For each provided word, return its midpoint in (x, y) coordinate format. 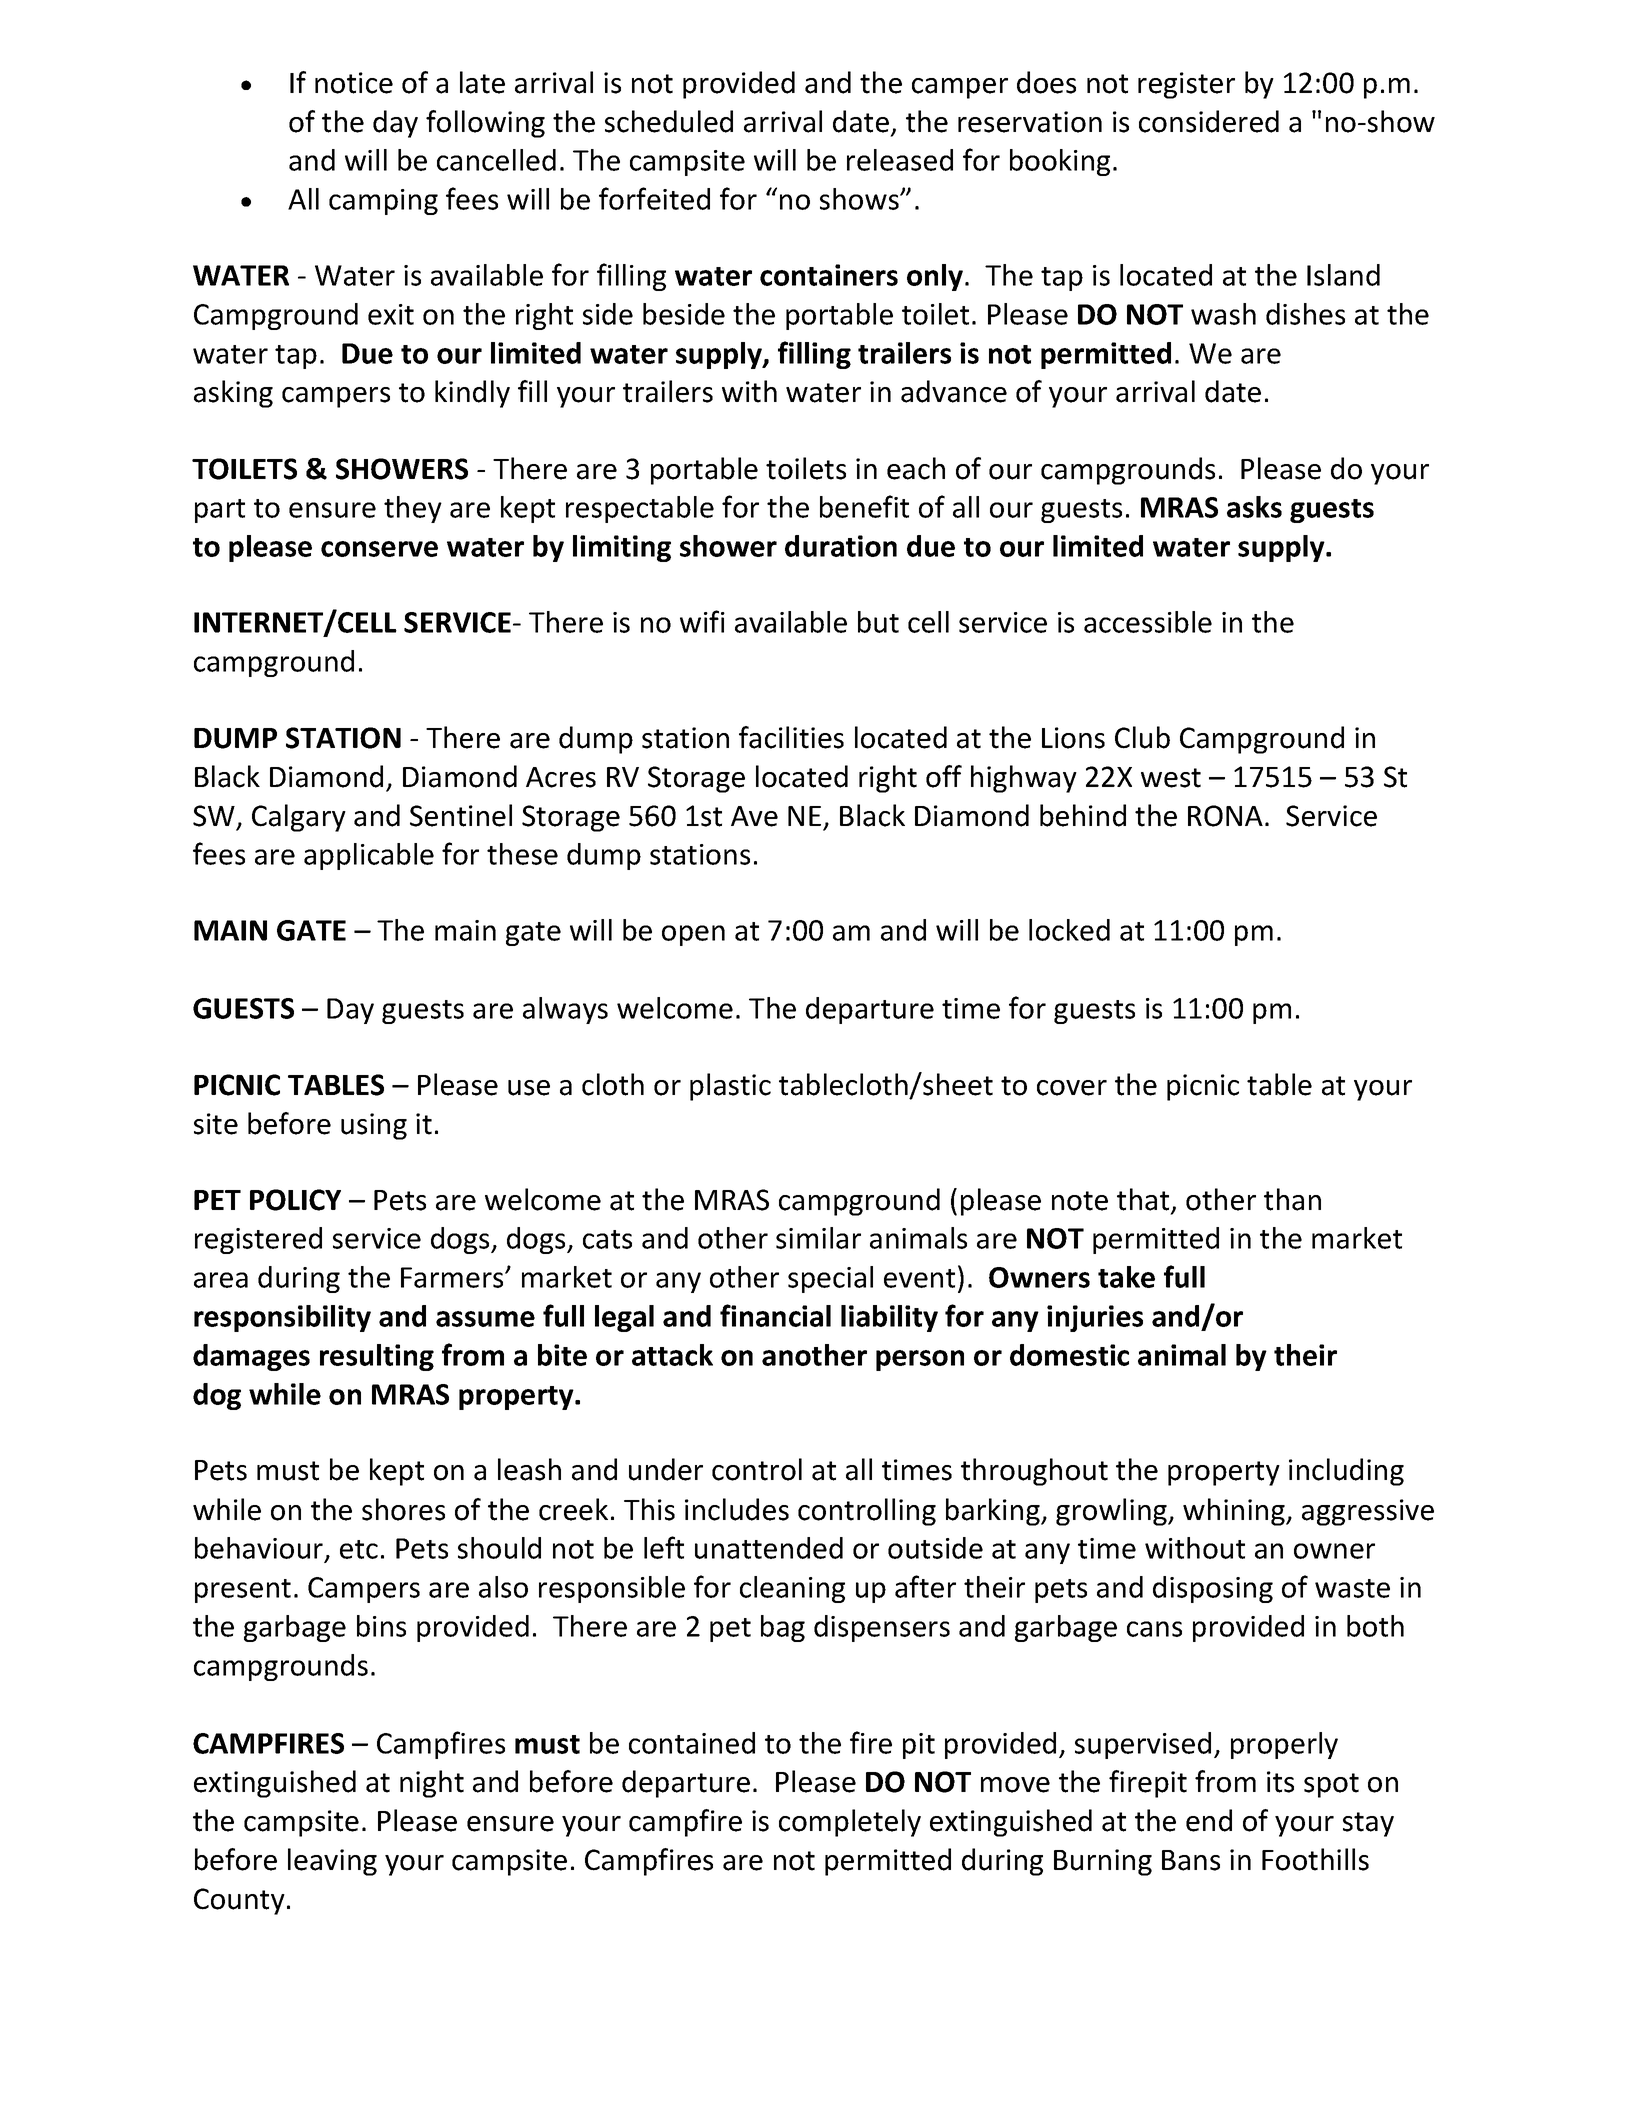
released (900, 160)
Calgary (299, 818)
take (1126, 1277)
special (830, 1279)
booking (1060, 162)
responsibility (282, 1318)
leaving (332, 1862)
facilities (791, 737)
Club (1142, 737)
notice (354, 83)
